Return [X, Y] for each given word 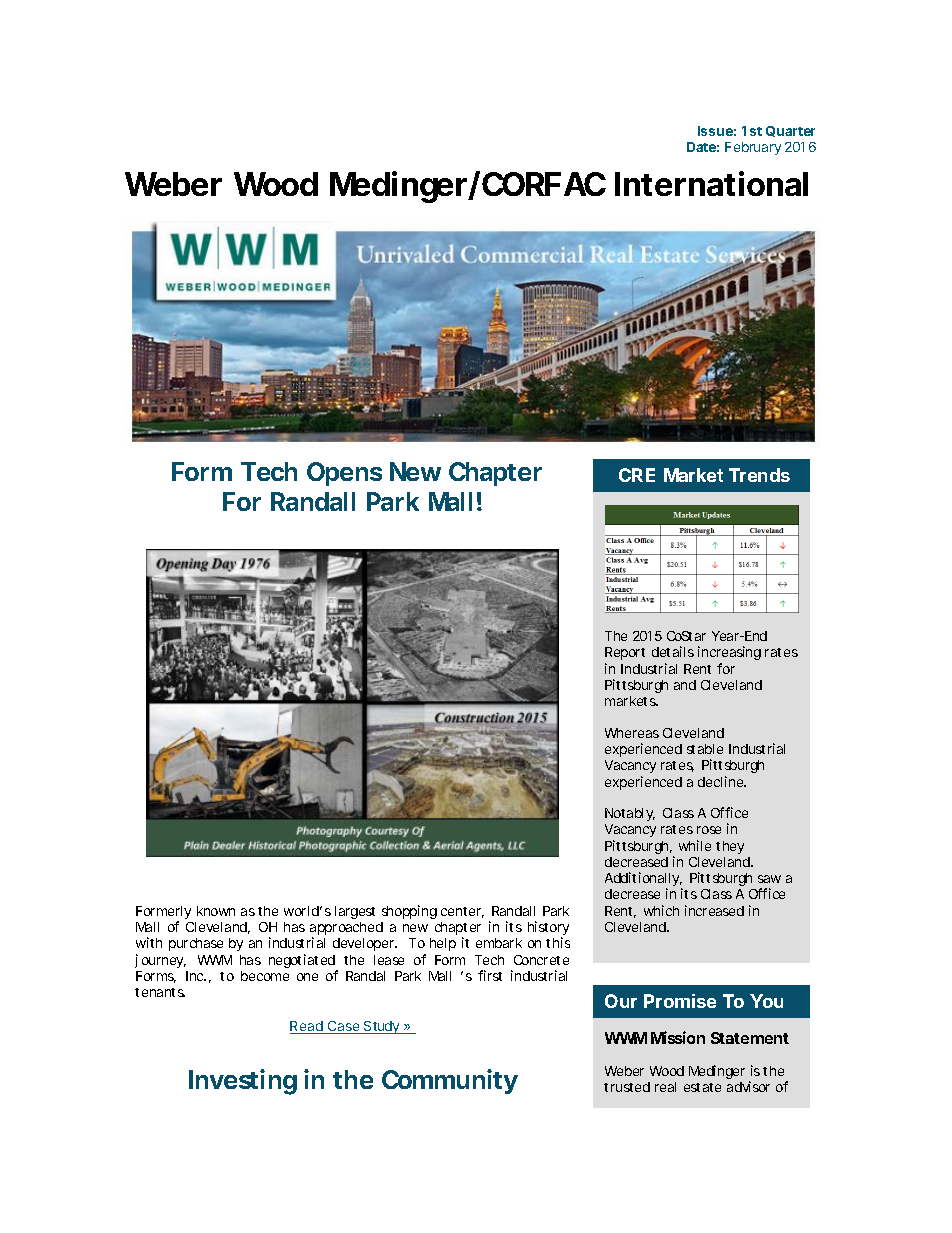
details [673, 651]
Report [625, 653]
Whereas [632, 733]
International [711, 183]
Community [450, 1081]
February [753, 148]
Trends [759, 475]
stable [705, 749]
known [216, 911]
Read [307, 1027]
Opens [344, 474]
